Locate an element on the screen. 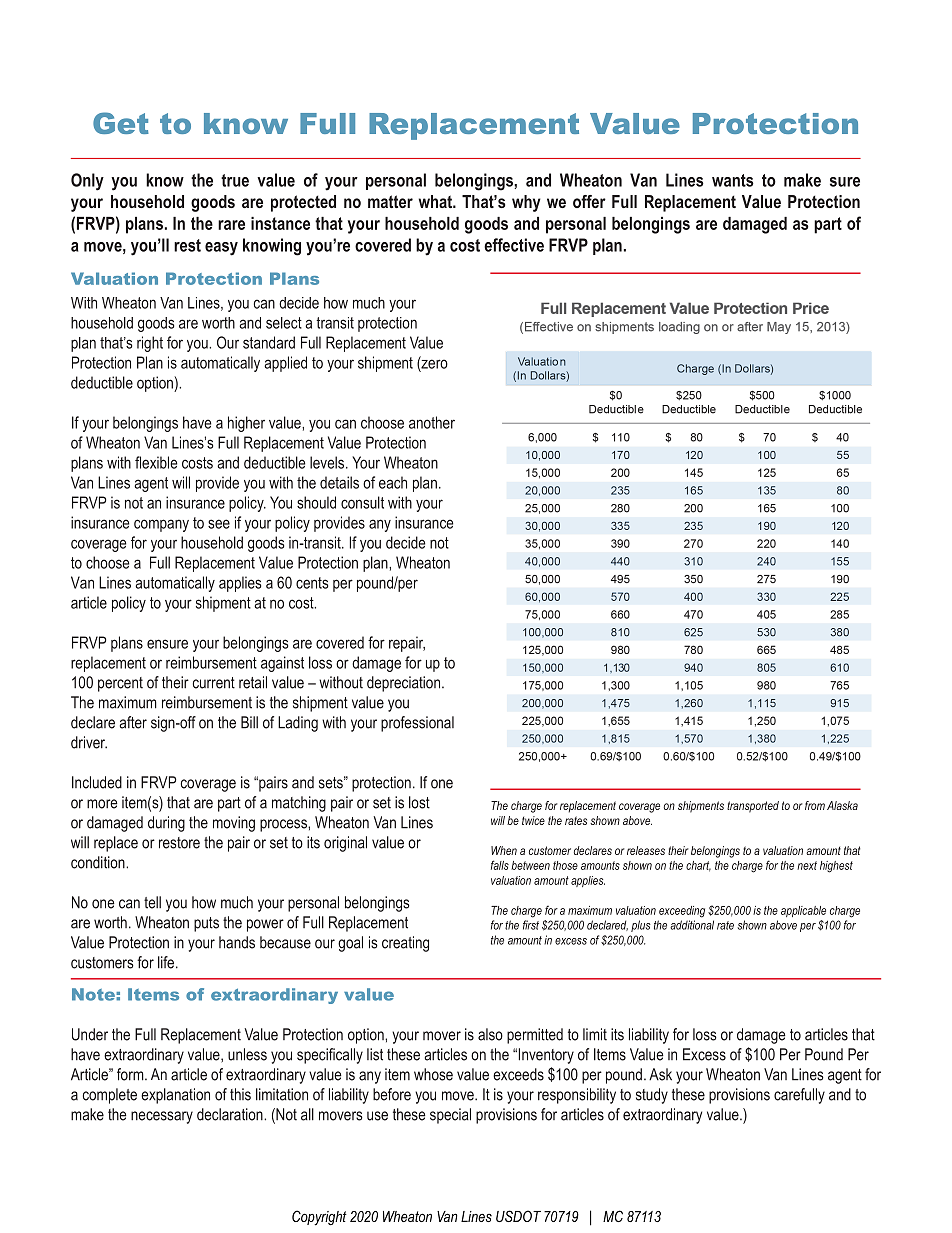 This screenshot has width=952, height=1233. wants is located at coordinates (733, 180).
